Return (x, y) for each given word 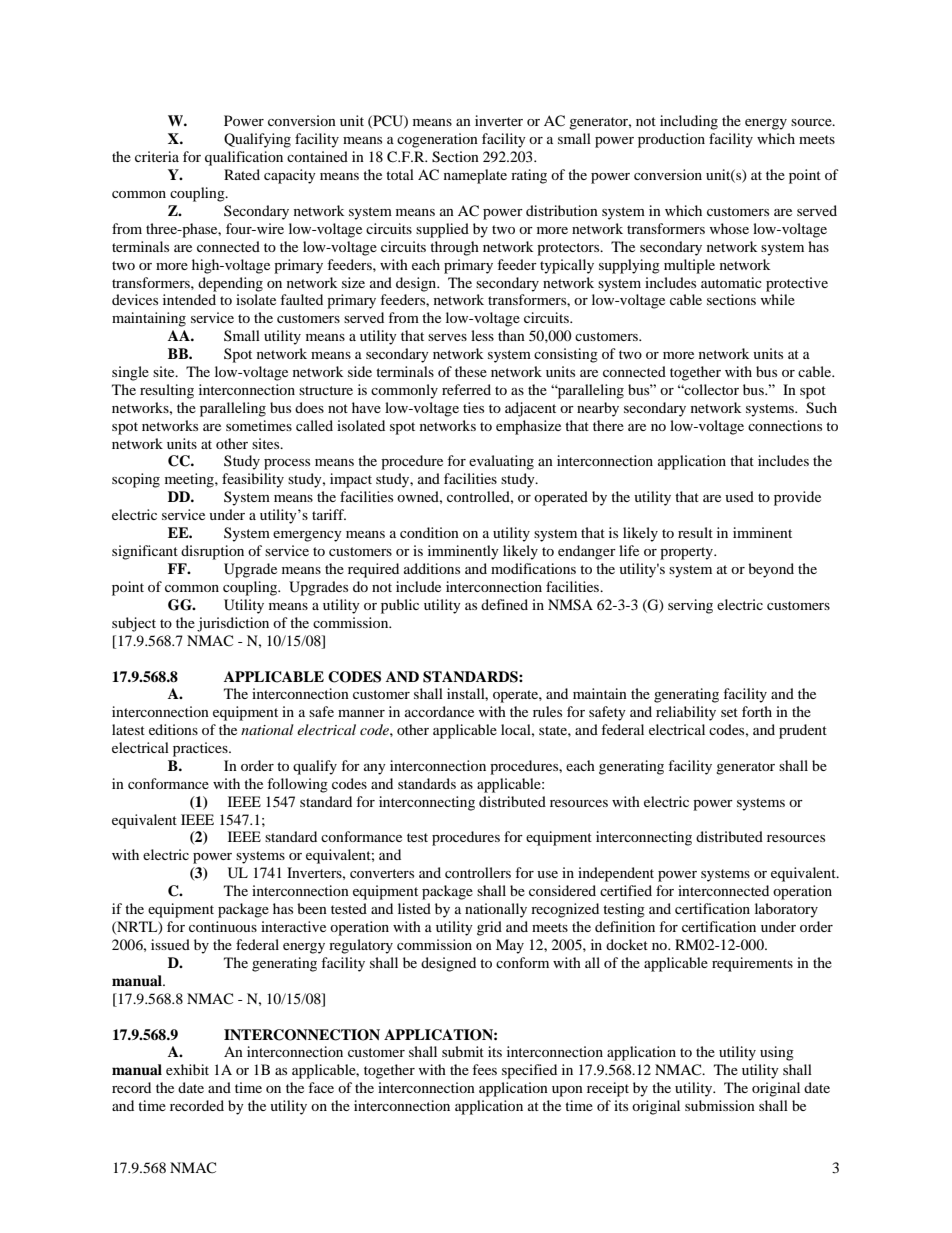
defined (504, 604)
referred (466, 389)
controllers (478, 872)
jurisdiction (233, 624)
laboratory (786, 910)
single (130, 373)
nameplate (475, 176)
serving (690, 606)
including (689, 122)
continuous (223, 926)
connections (785, 425)
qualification (244, 158)
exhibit (187, 1069)
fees (484, 1069)
